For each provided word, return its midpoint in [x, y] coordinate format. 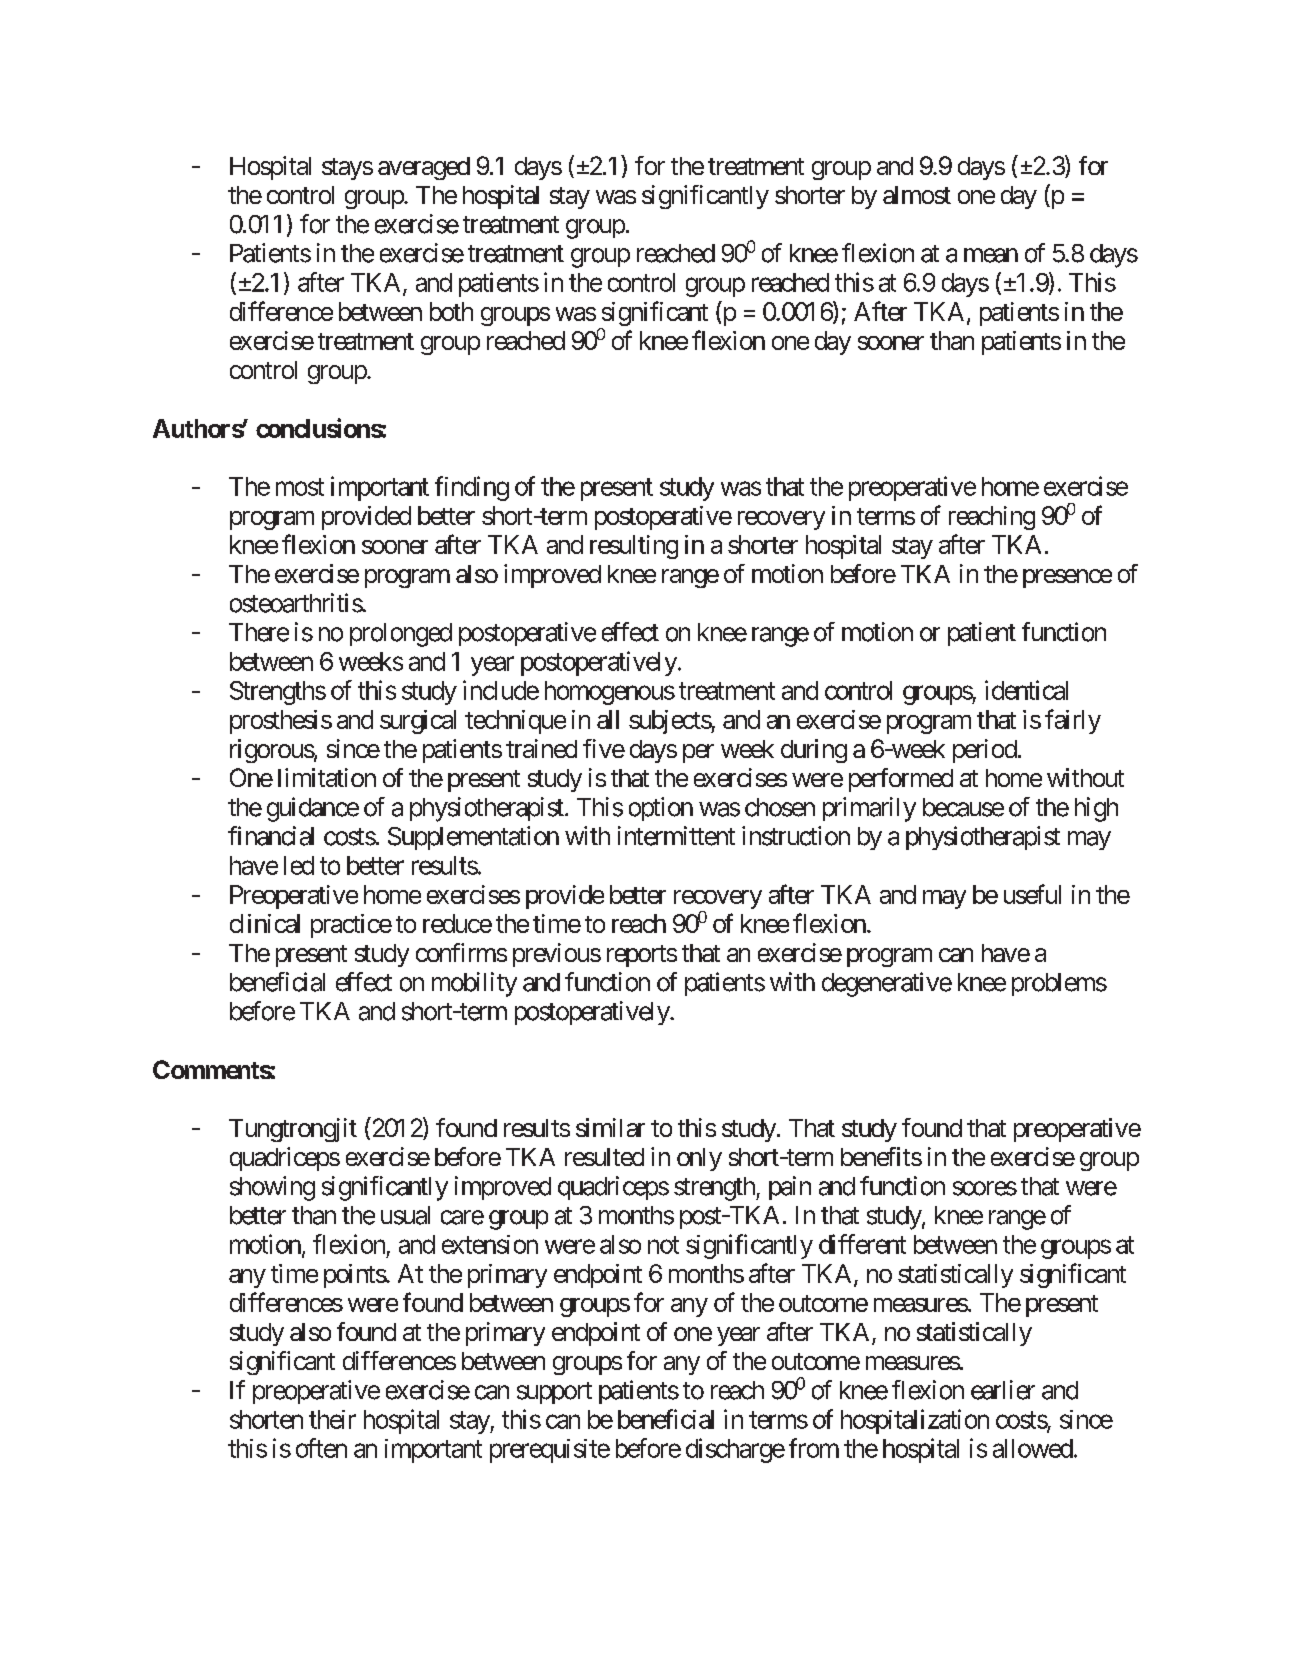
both [451, 311]
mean [991, 255]
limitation [327, 777]
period [985, 751]
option [661, 809]
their [332, 1419]
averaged [424, 168]
